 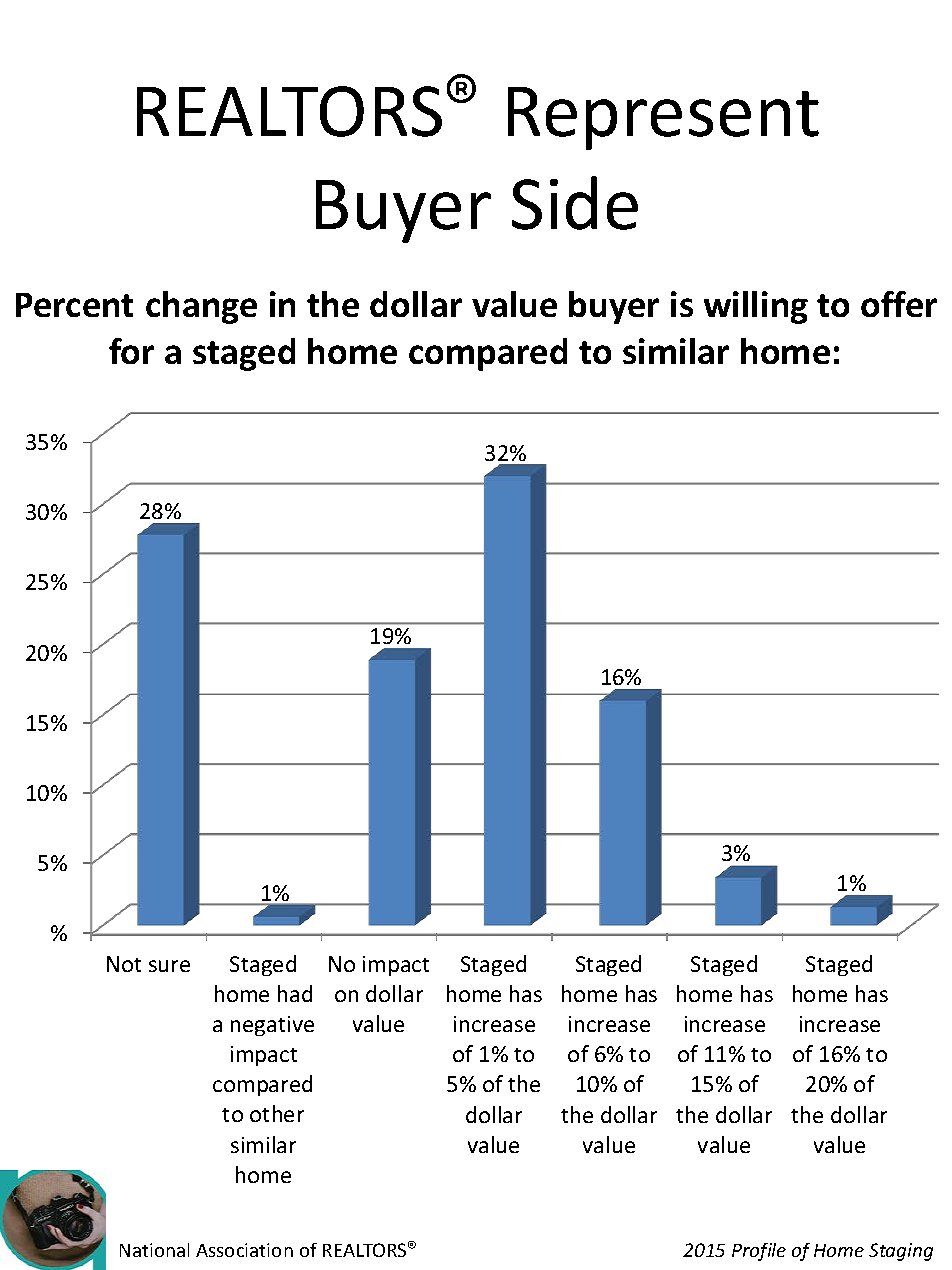 What do you see at coordinates (169, 966) in the image?
I see `sure` at bounding box center [169, 966].
